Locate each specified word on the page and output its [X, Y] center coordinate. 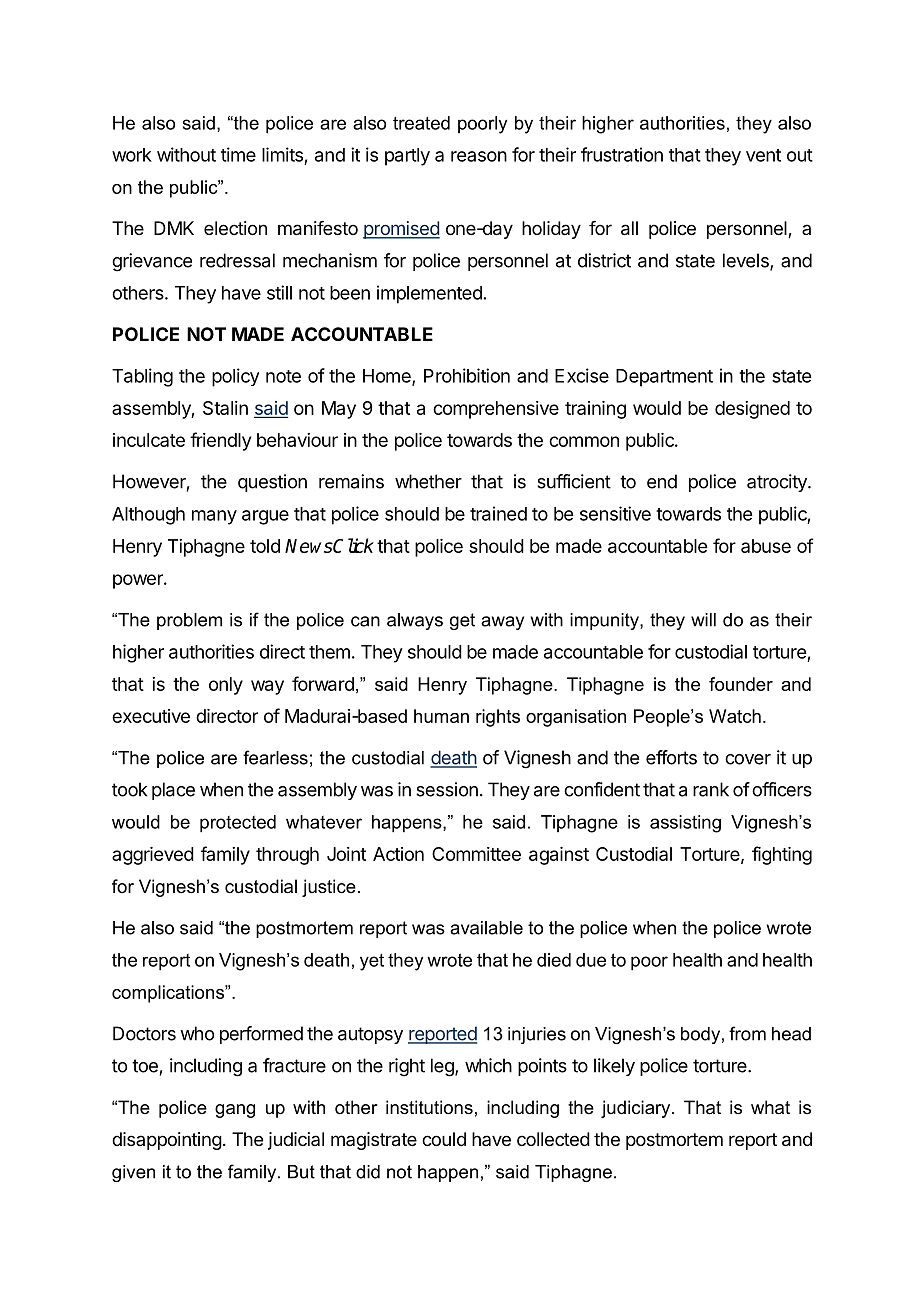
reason [479, 156]
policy [235, 377]
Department [664, 378]
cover [748, 759]
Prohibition [467, 375]
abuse [766, 546]
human [441, 716]
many [214, 517]
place [173, 791]
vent [763, 155]
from [747, 1033]
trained [498, 513]
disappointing [167, 1141]
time [238, 154]
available [486, 928]
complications [169, 994]
